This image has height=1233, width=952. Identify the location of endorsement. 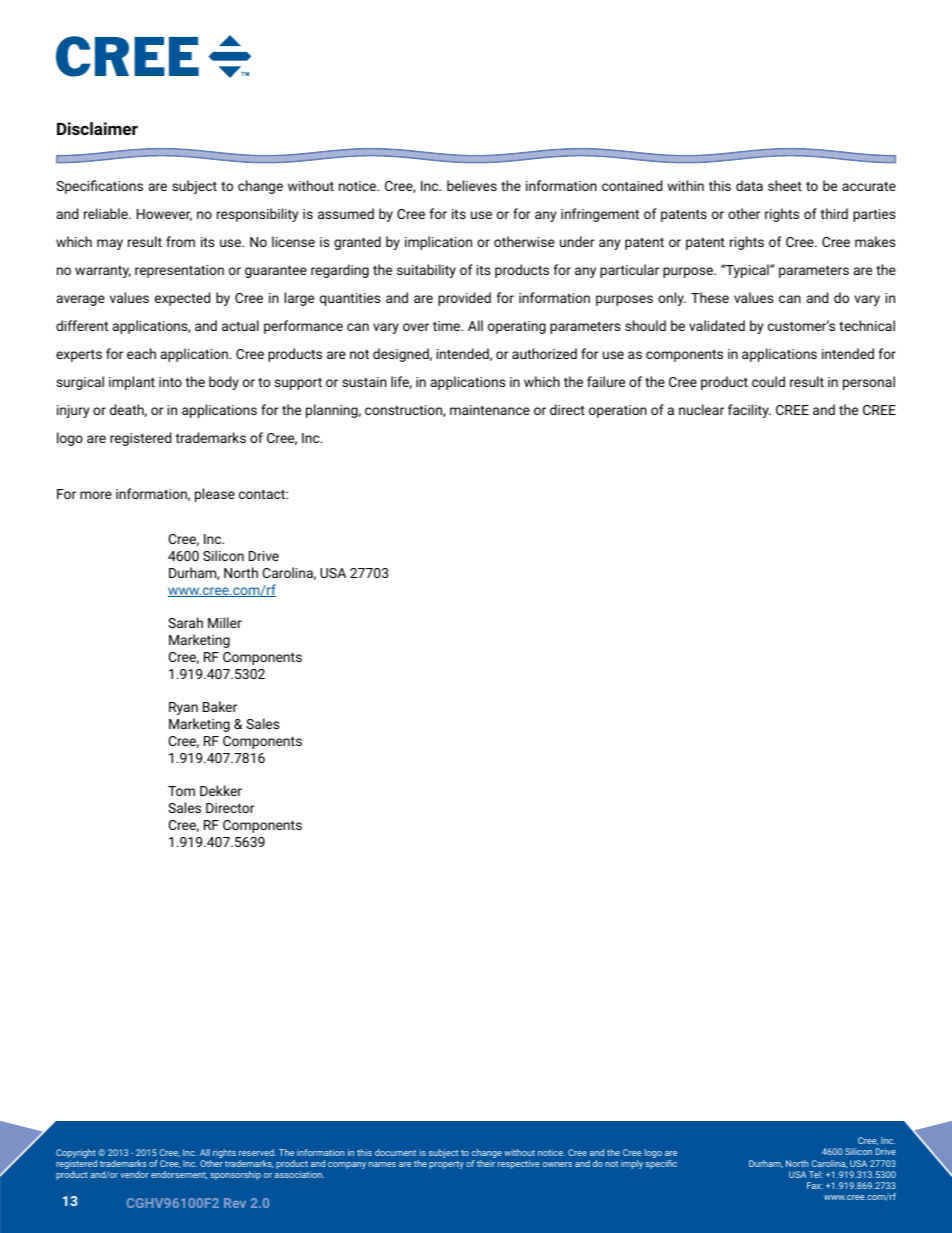
(179, 1175).
